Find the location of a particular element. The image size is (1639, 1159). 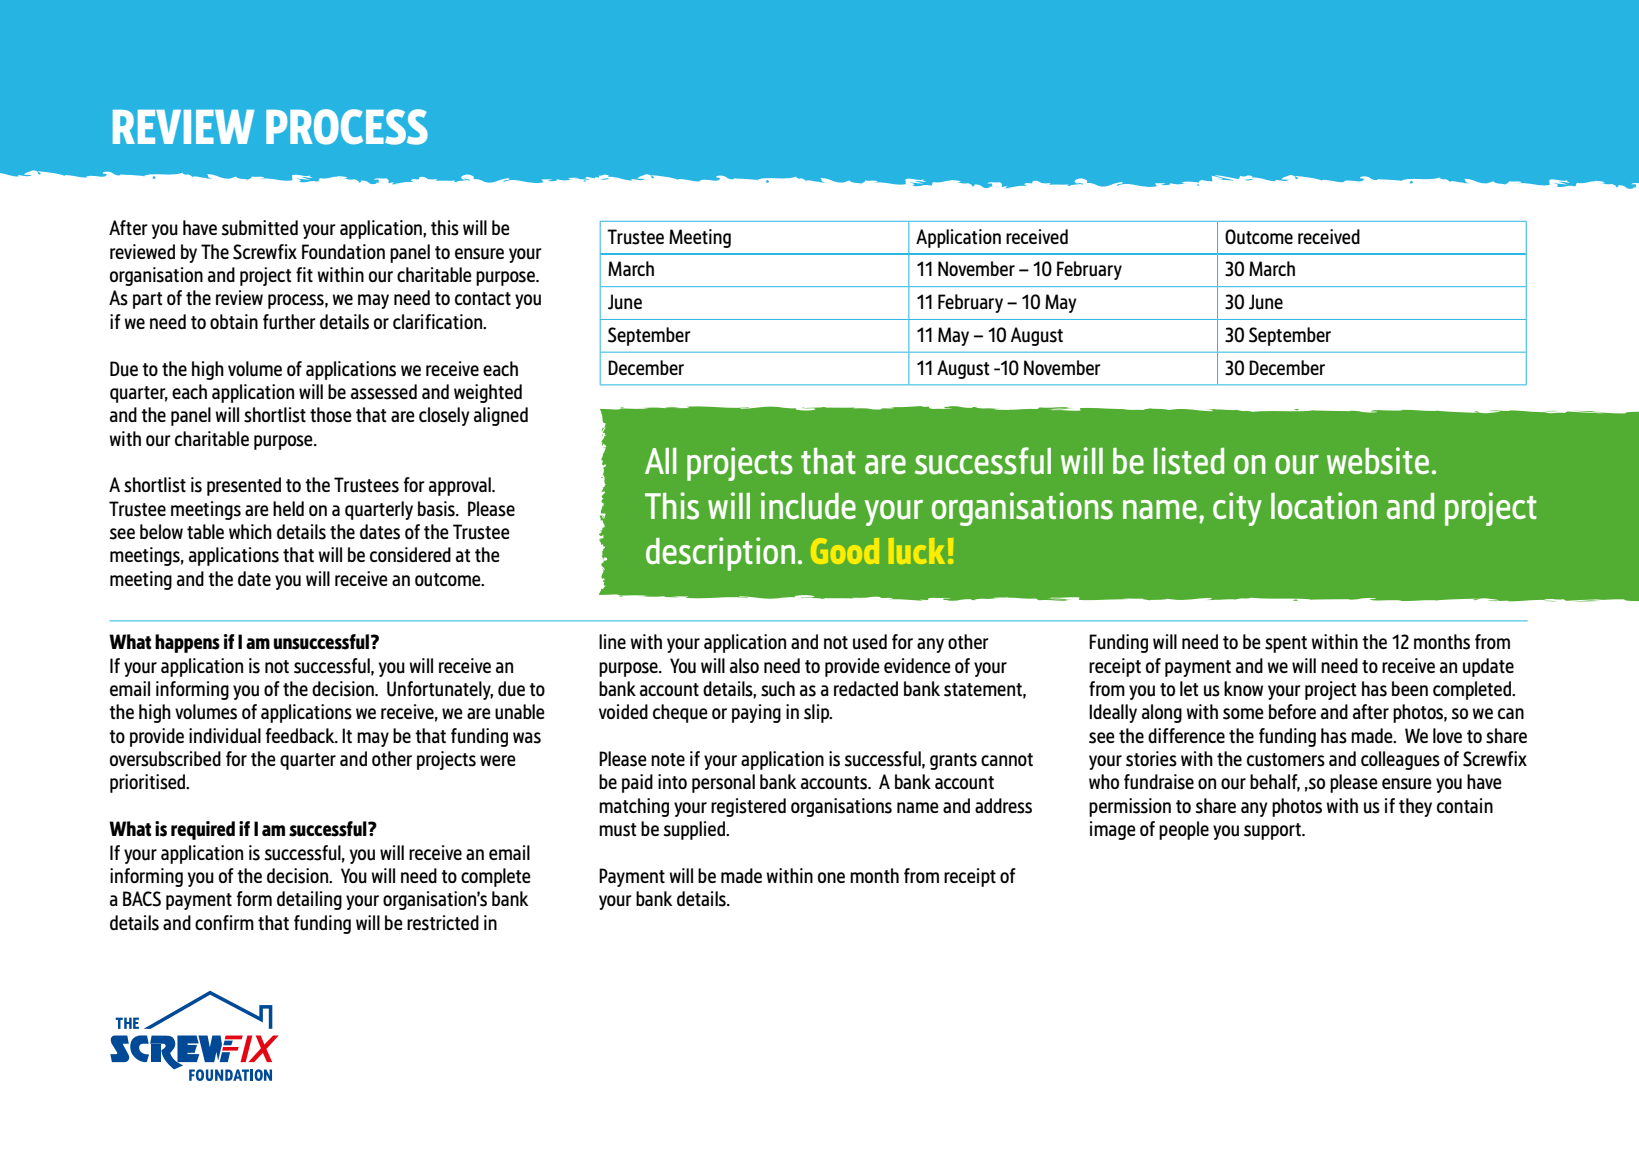

city is located at coordinates (1237, 509).
